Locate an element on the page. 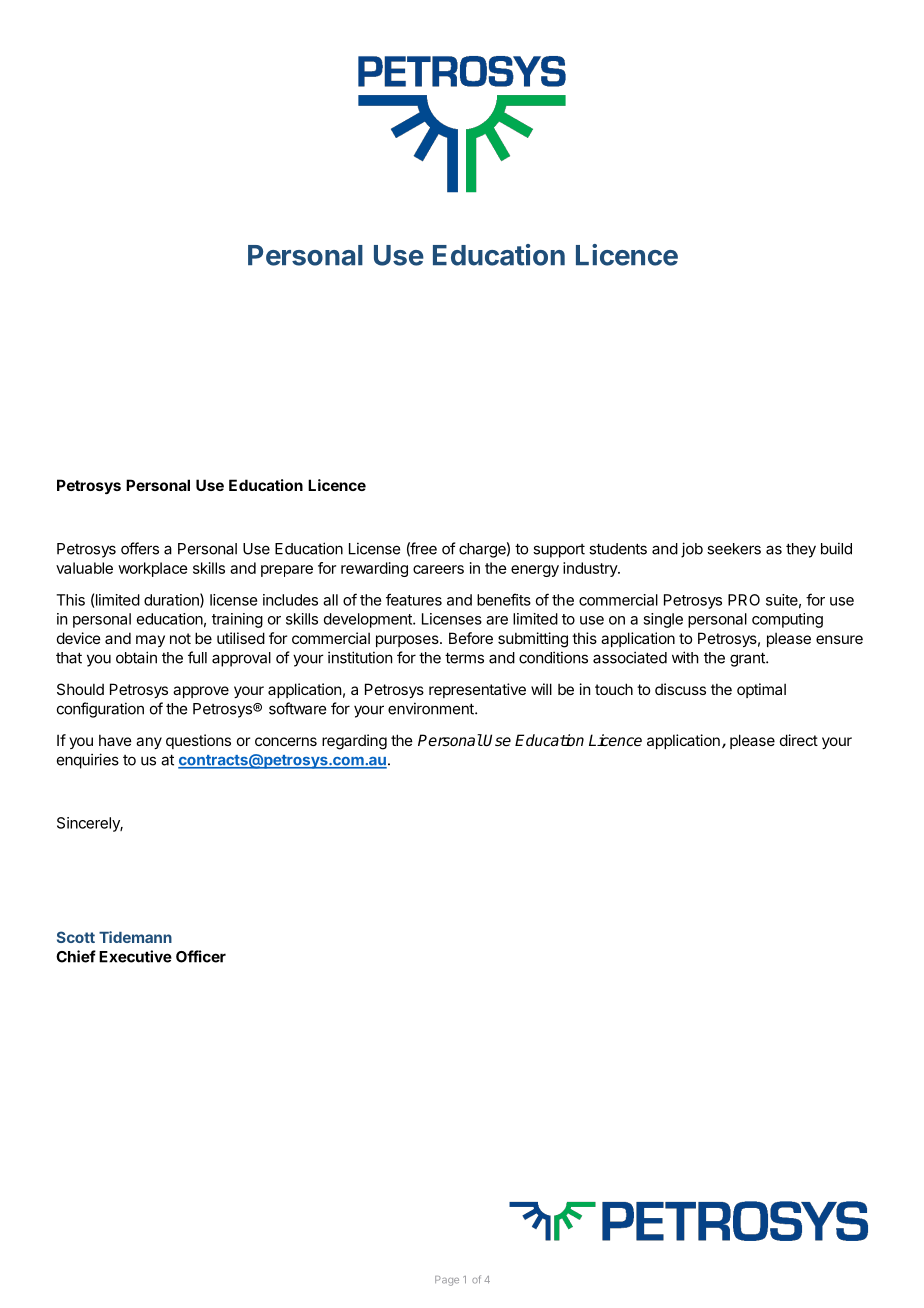  direct is located at coordinates (799, 740).
